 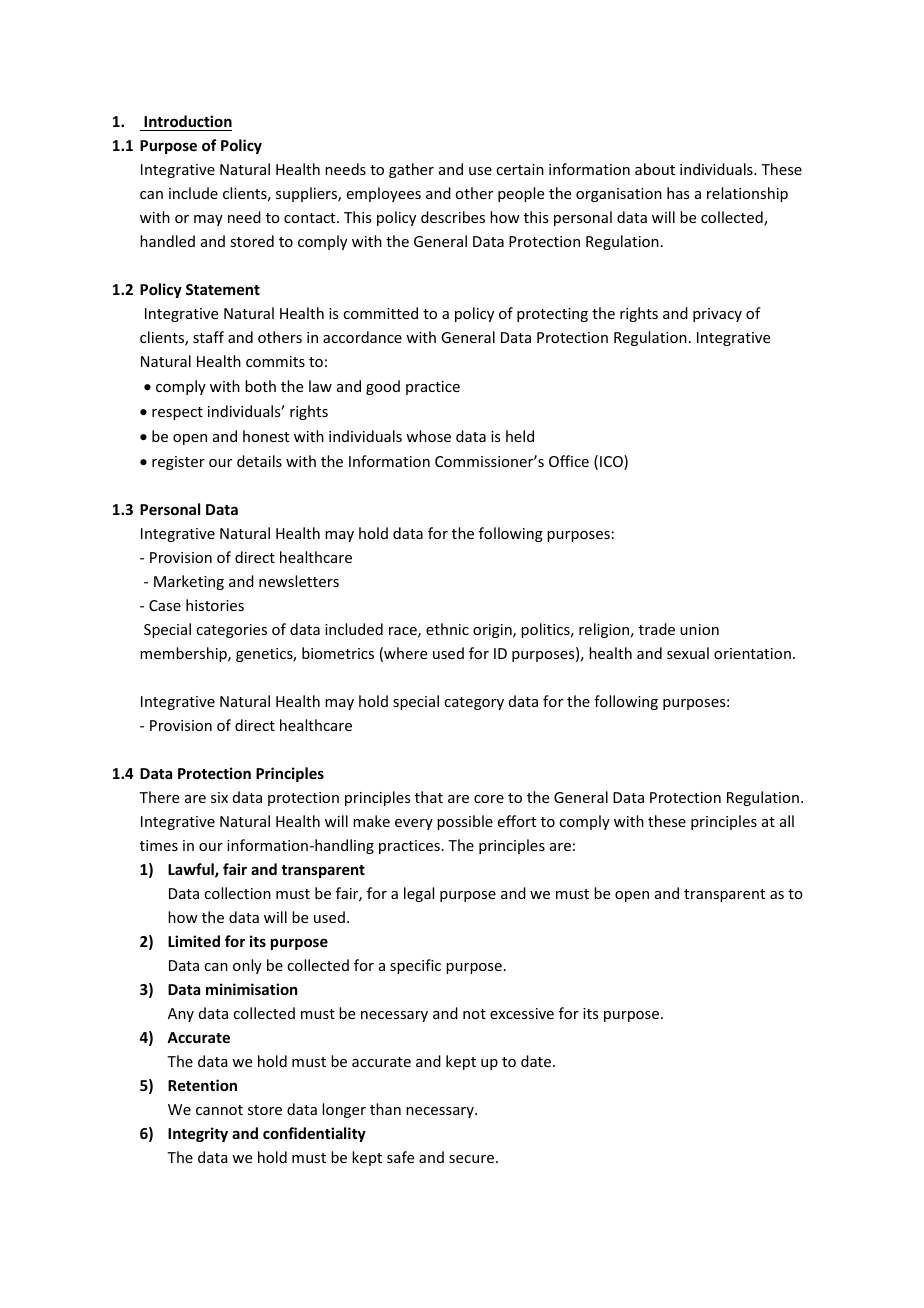 I want to click on Introduction, so click(x=187, y=123).
